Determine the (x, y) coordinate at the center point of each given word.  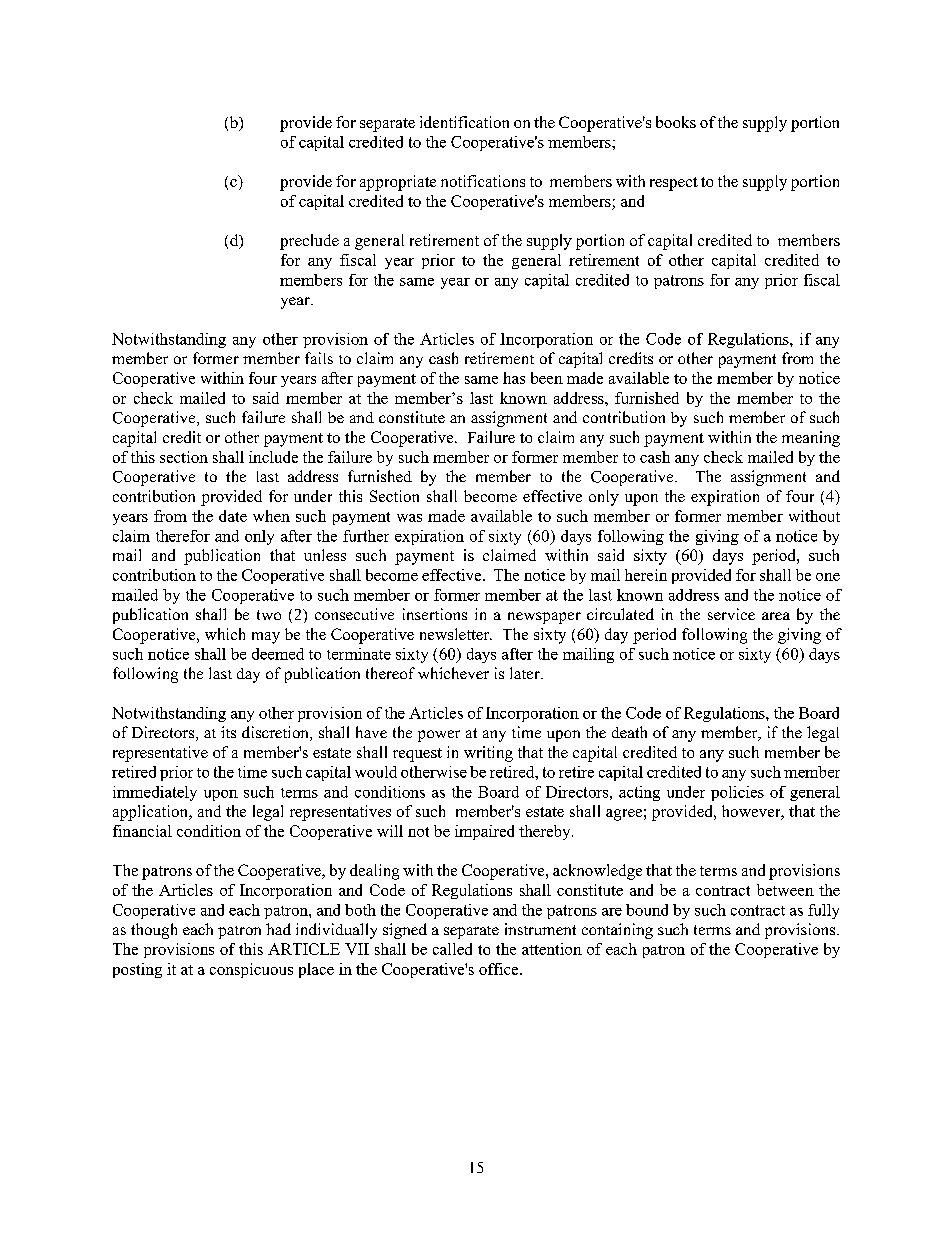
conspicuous (251, 970)
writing (488, 754)
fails (319, 358)
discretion (276, 733)
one (828, 577)
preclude (309, 242)
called (452, 949)
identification (464, 122)
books (676, 122)
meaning (811, 439)
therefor (183, 536)
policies (737, 793)
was (409, 518)
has (514, 378)
